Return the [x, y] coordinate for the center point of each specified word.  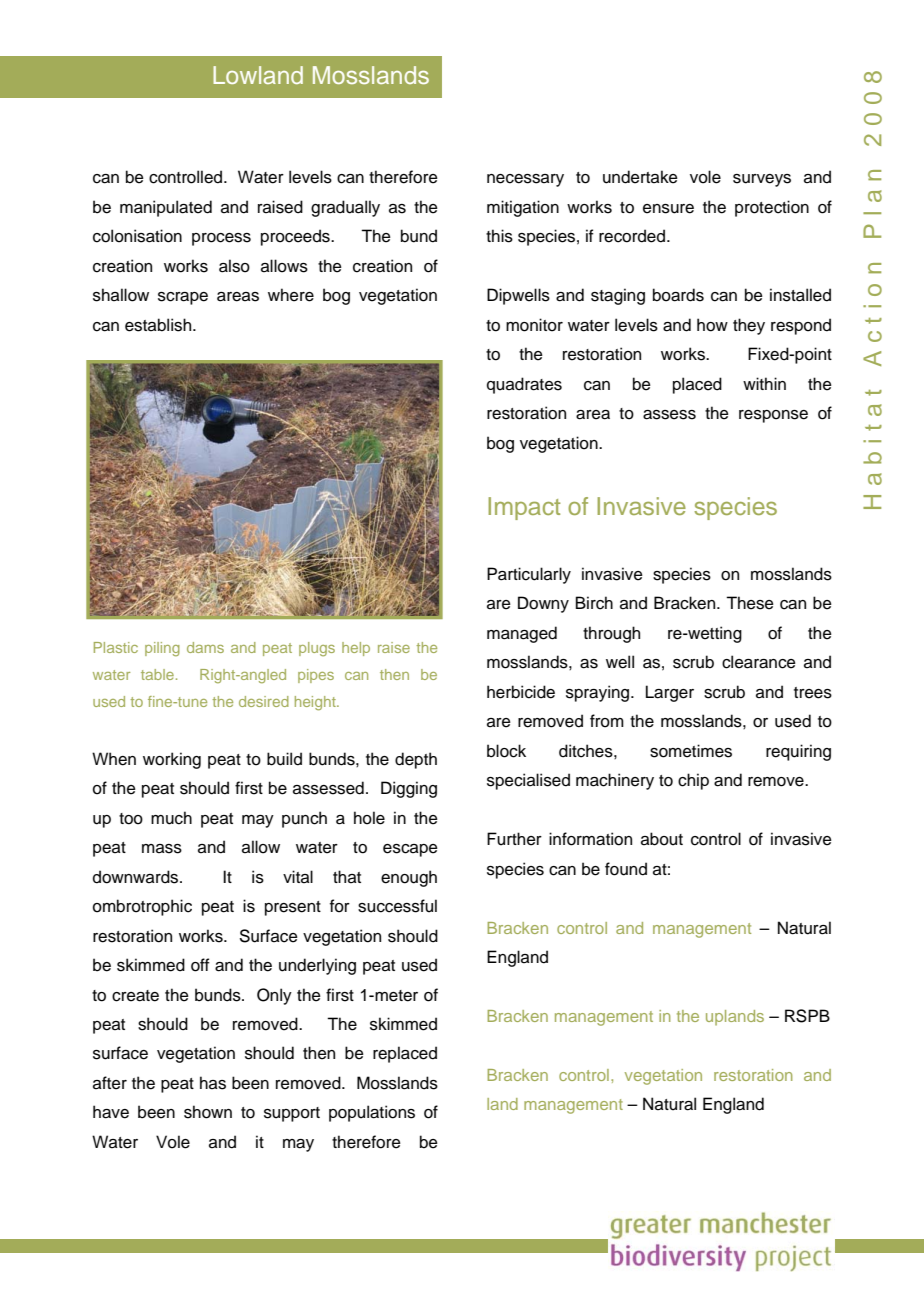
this [499, 236]
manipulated [166, 208]
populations [372, 1113]
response [773, 416]
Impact [524, 508]
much [171, 818]
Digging [409, 789]
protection [772, 208]
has [213, 1083]
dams [205, 647]
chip [693, 781]
